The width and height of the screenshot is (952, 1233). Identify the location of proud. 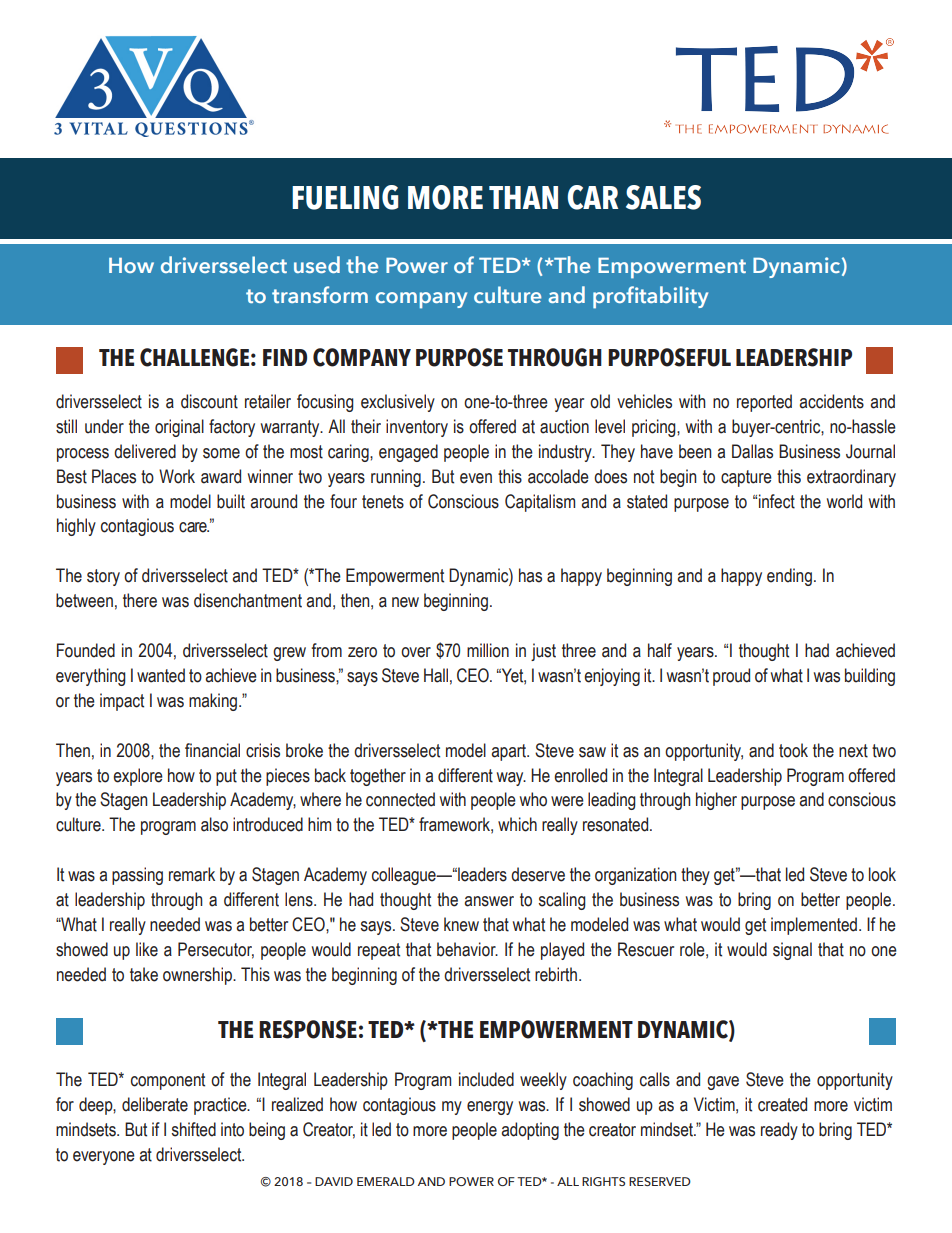
(731, 677).
